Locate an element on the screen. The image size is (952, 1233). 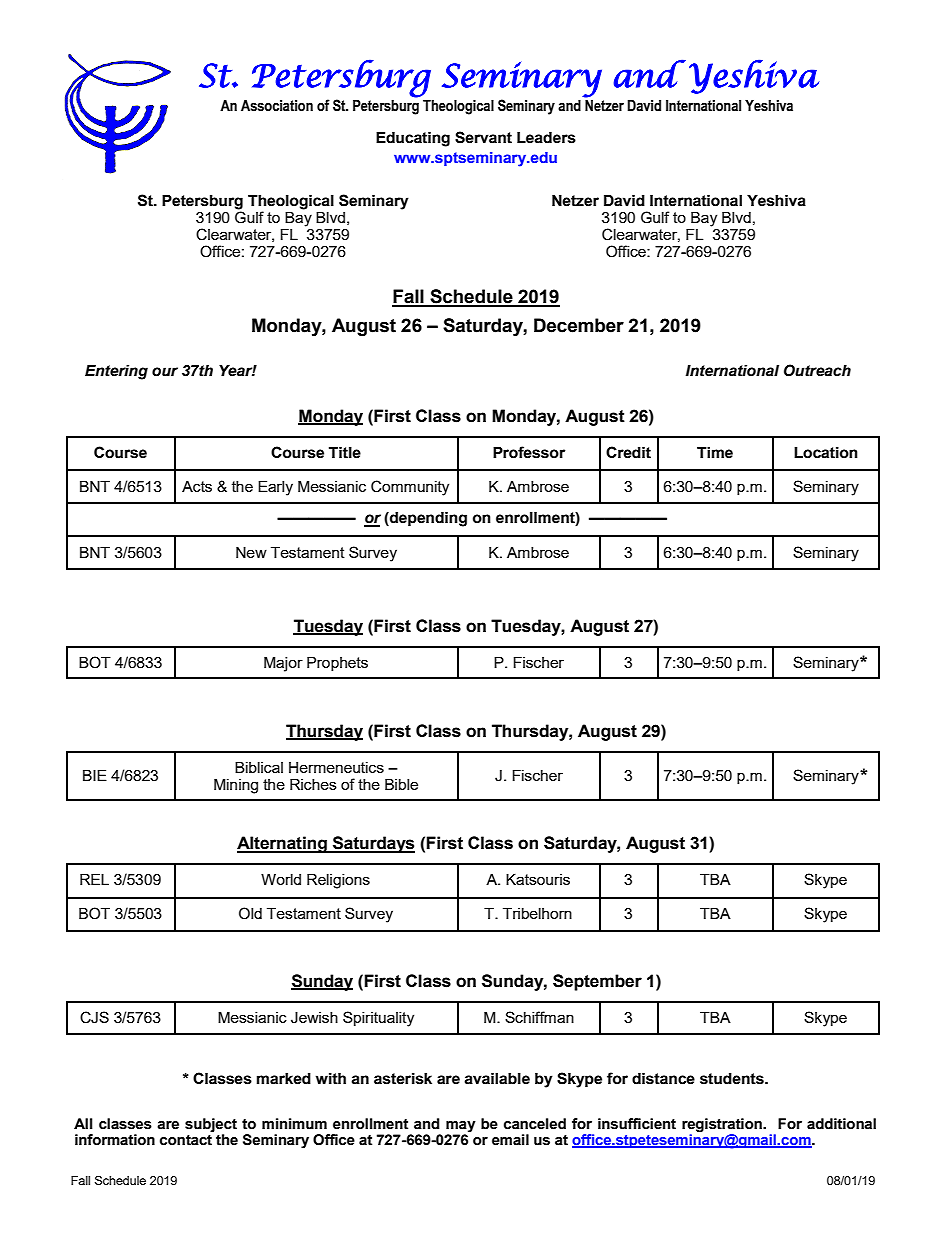
Prophets is located at coordinates (337, 664).
